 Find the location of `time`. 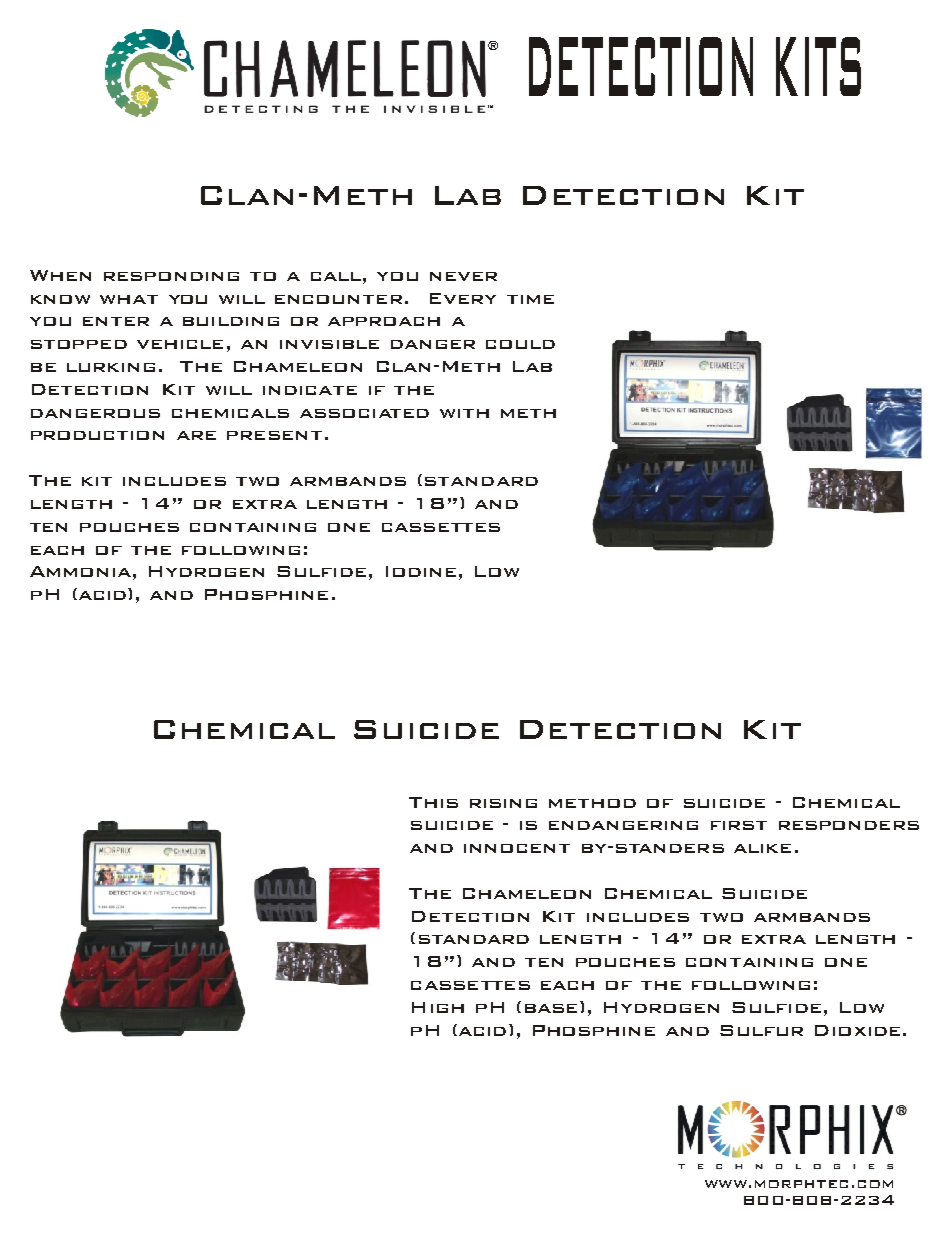

time is located at coordinates (530, 299).
